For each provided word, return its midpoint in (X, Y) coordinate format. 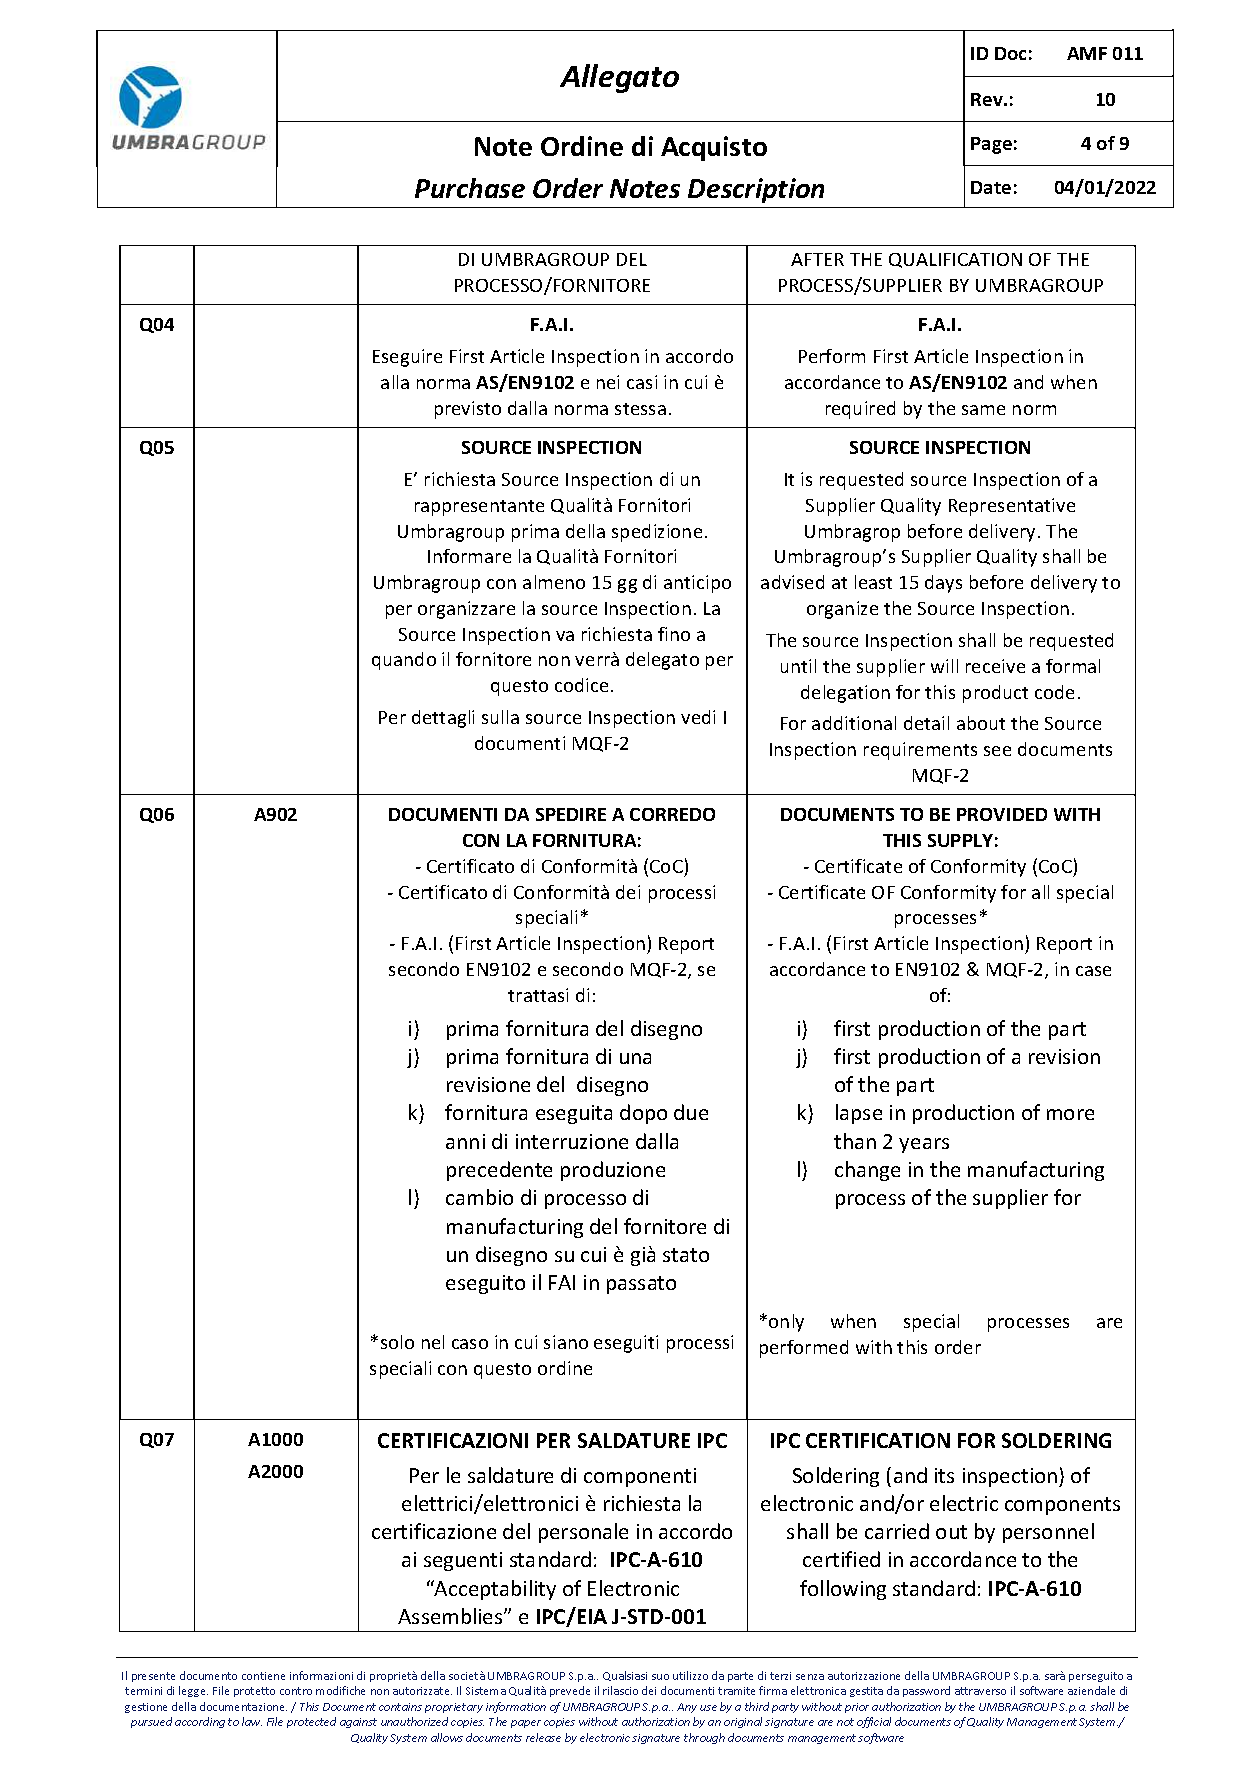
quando (404, 661)
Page (991, 145)
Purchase (470, 188)
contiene (263, 1676)
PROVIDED (1002, 814)
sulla (500, 717)
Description (756, 190)
